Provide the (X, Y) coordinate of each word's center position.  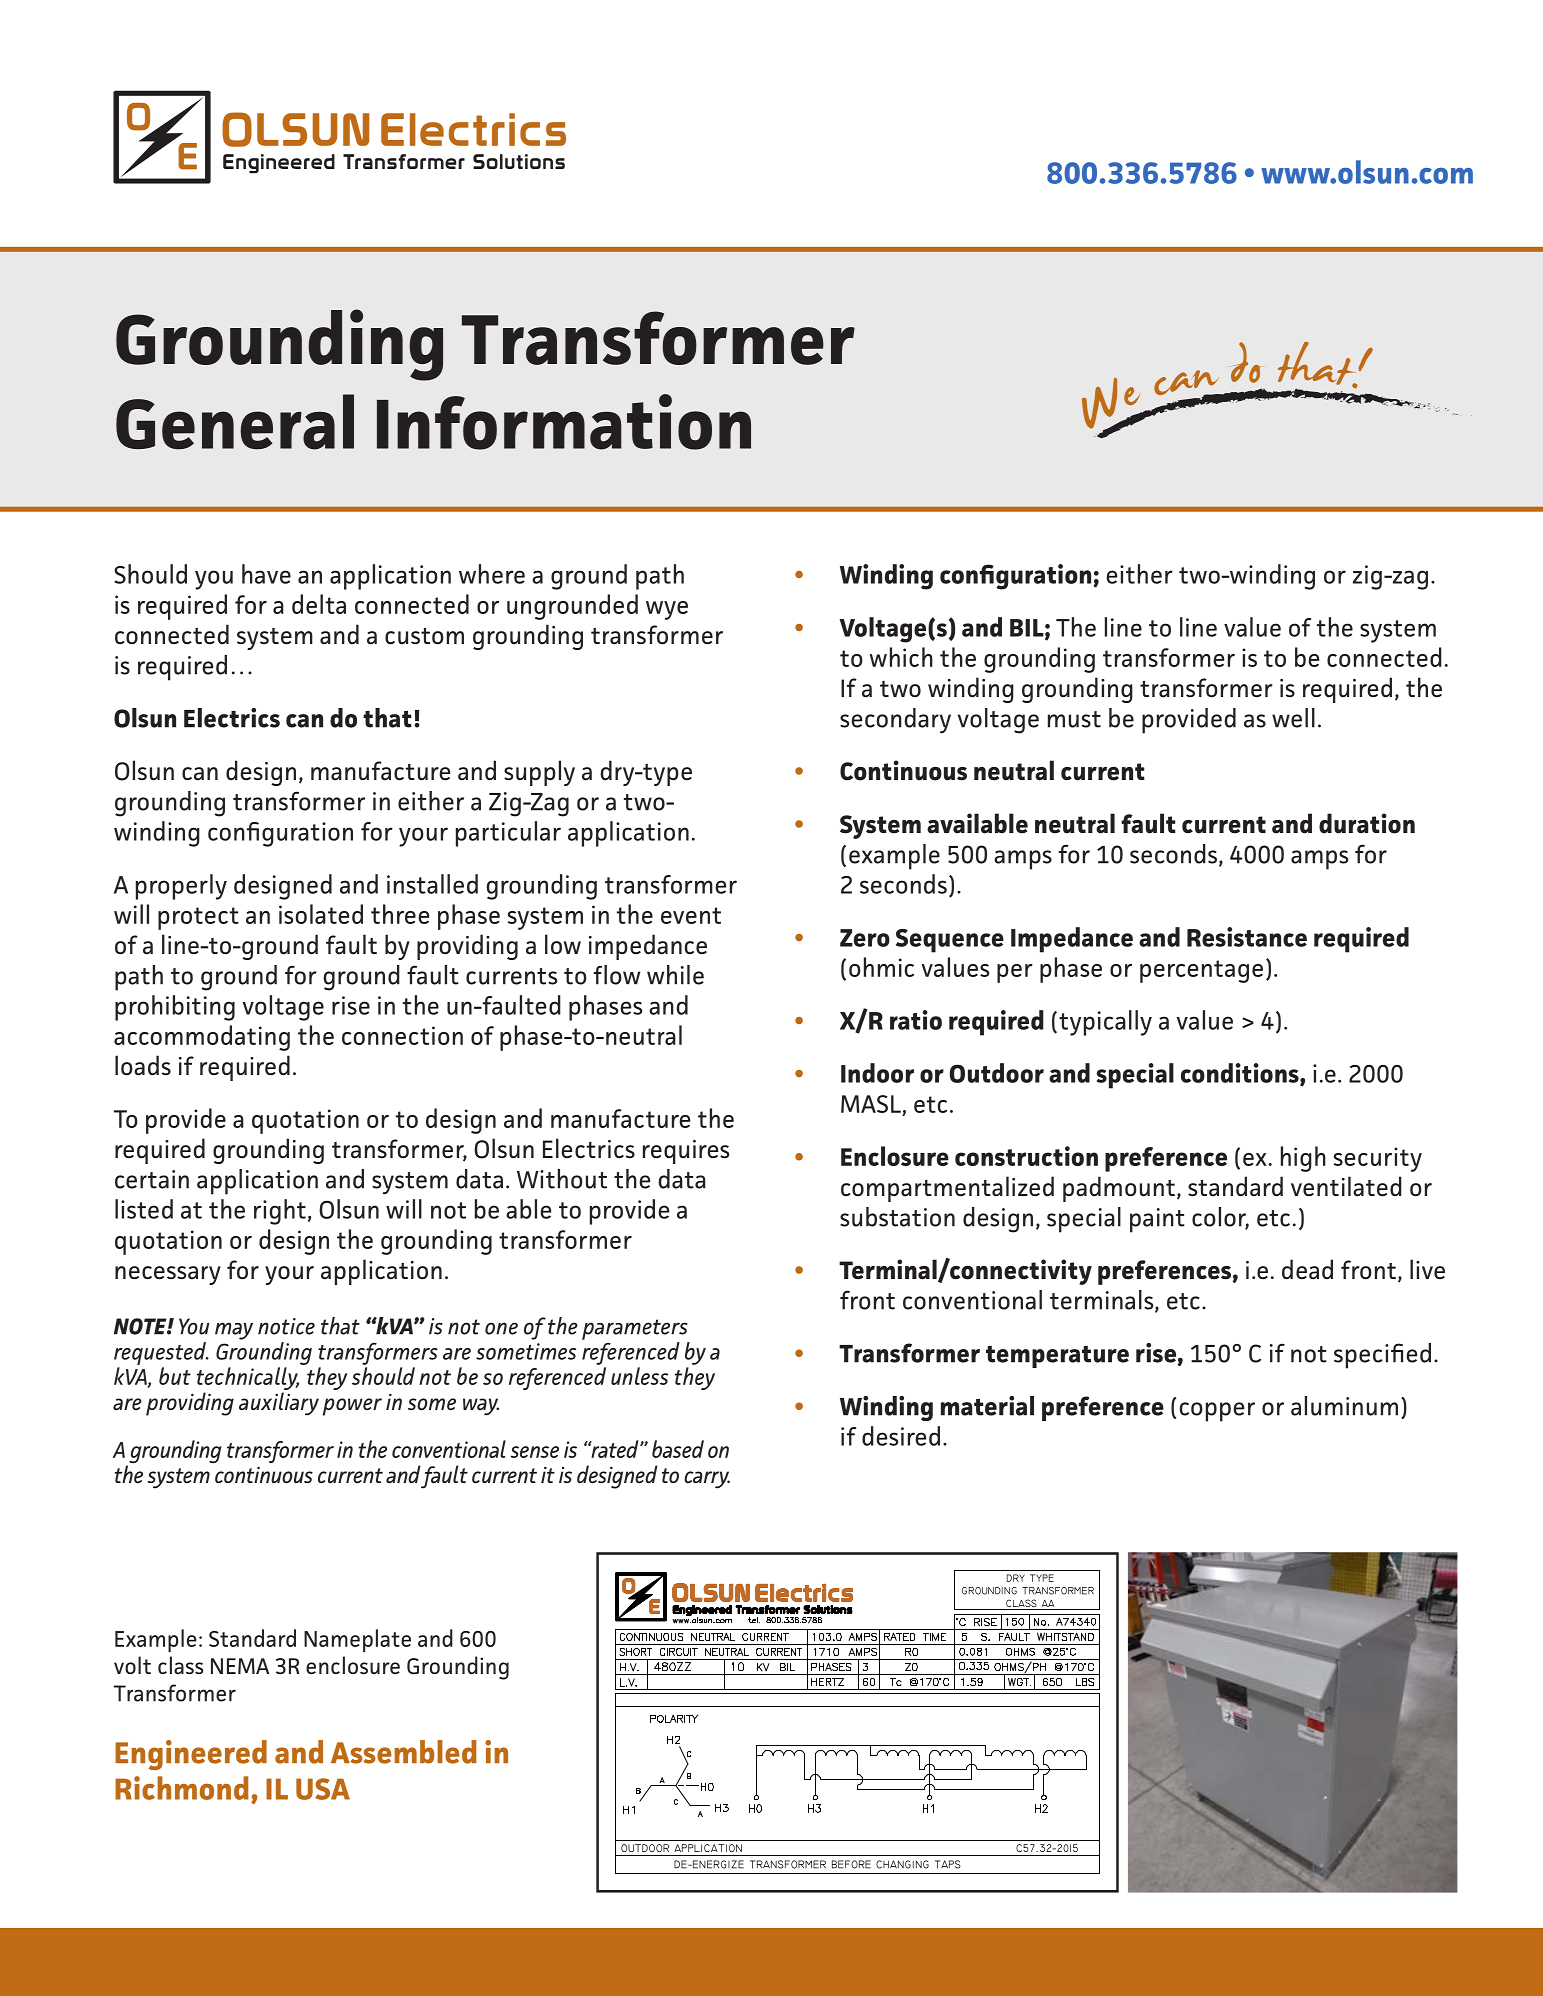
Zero (865, 938)
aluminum (1344, 1406)
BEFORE (851, 1864)
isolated (321, 914)
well (1293, 718)
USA (323, 1789)
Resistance (1247, 937)
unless (640, 1376)
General (235, 422)
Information (564, 422)
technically (248, 1380)
